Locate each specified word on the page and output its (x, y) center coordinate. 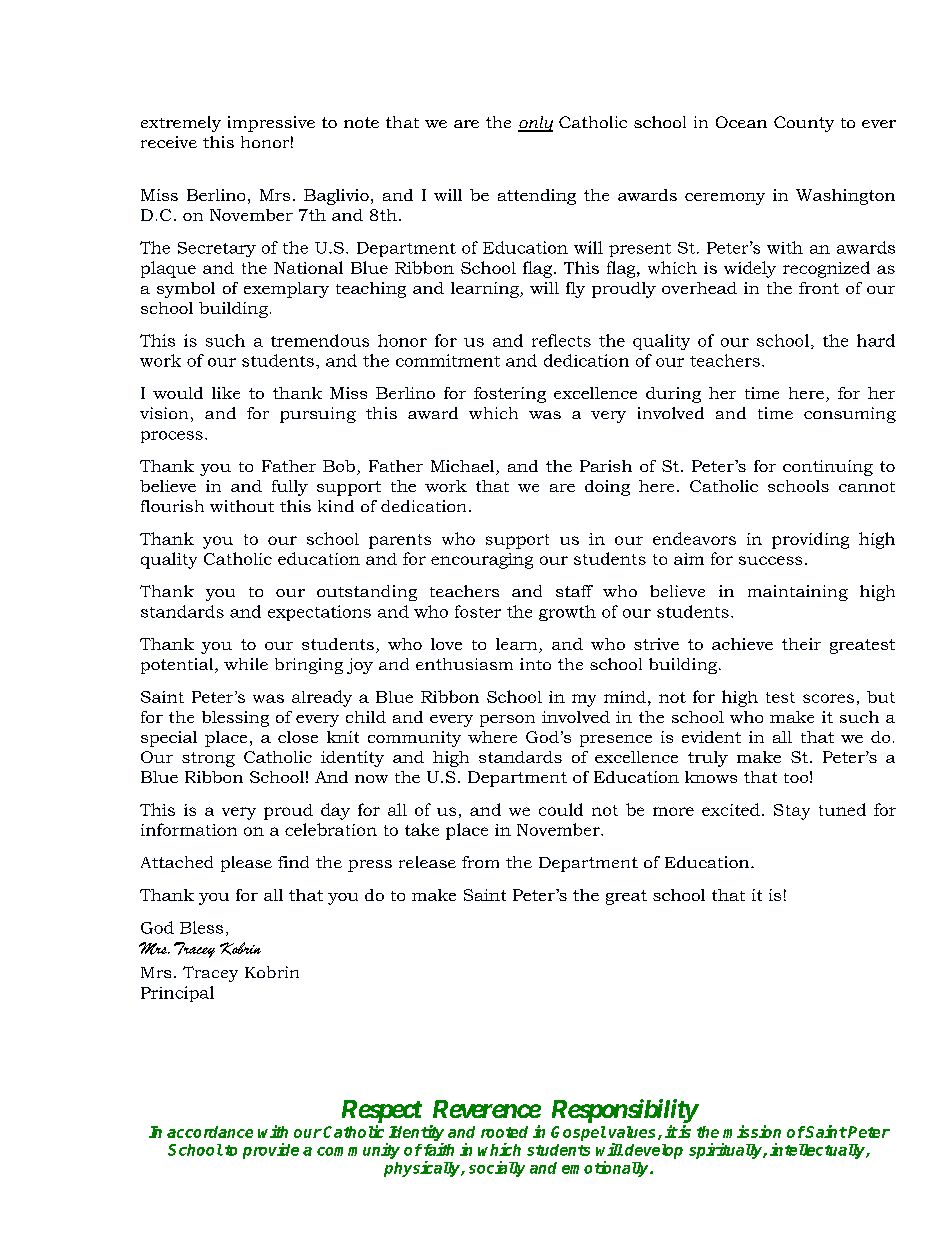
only (535, 124)
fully (290, 488)
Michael (464, 467)
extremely (181, 124)
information (189, 829)
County (804, 124)
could (561, 809)
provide (271, 1151)
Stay (792, 812)
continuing (828, 468)
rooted (504, 1132)
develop (654, 1151)
